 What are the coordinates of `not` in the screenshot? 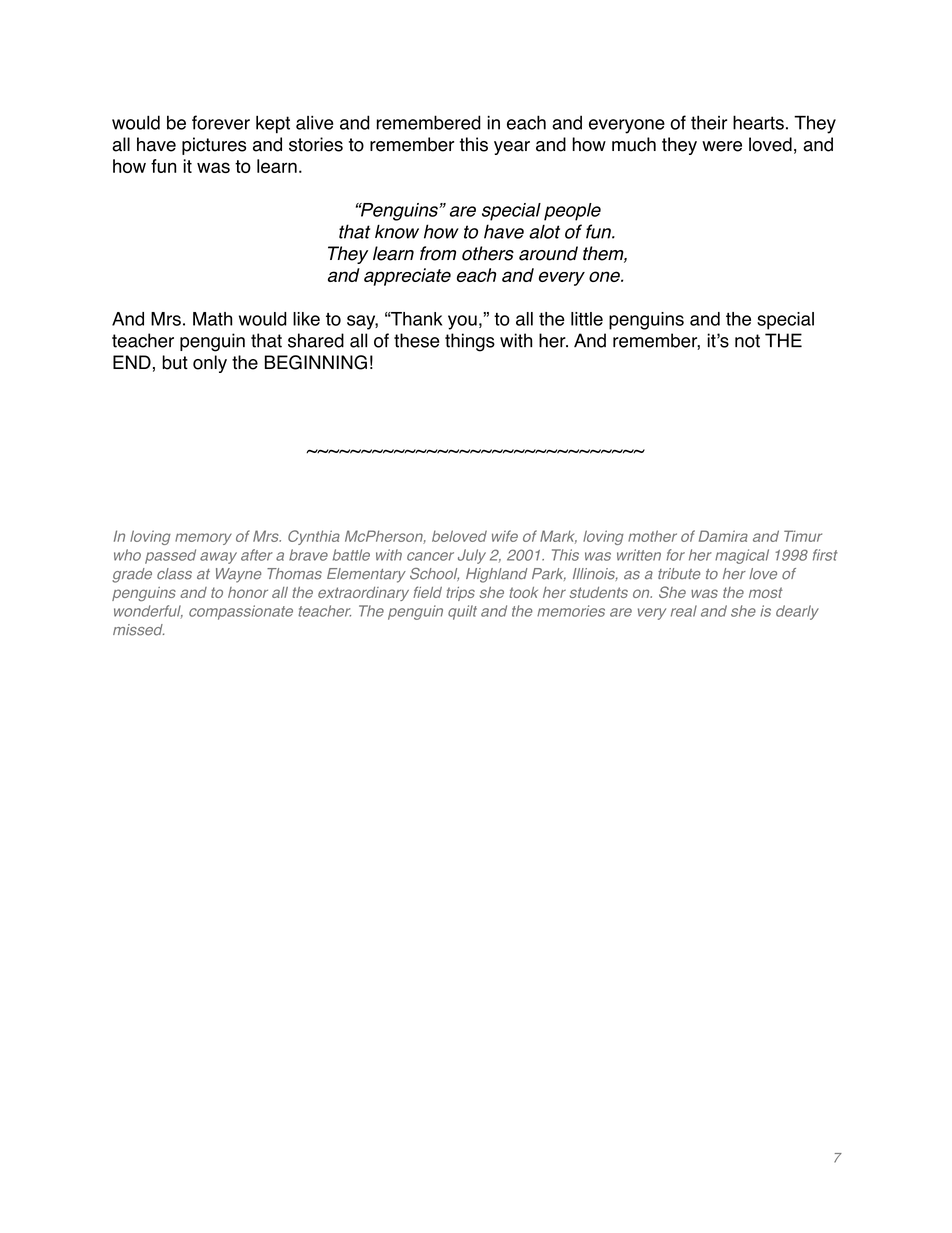 It's located at (747, 341).
